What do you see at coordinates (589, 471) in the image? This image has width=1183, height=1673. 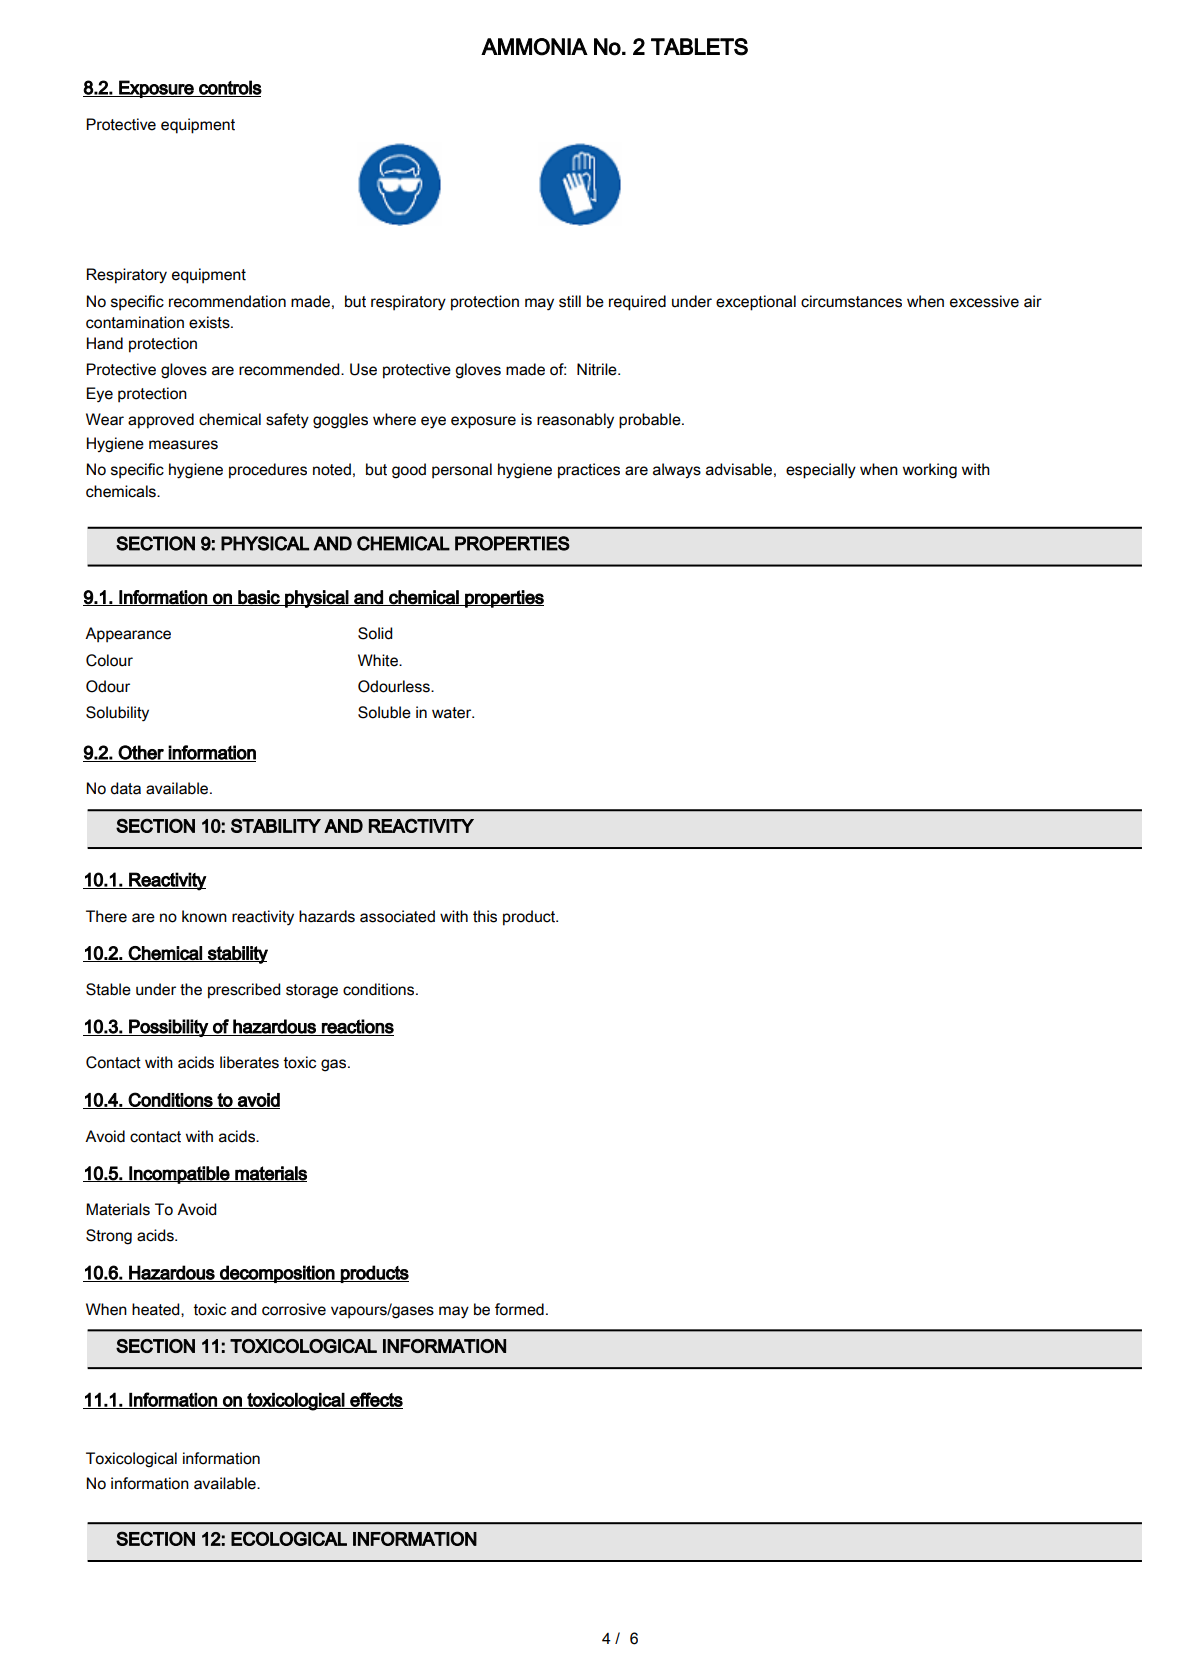 I see `practices` at bounding box center [589, 471].
